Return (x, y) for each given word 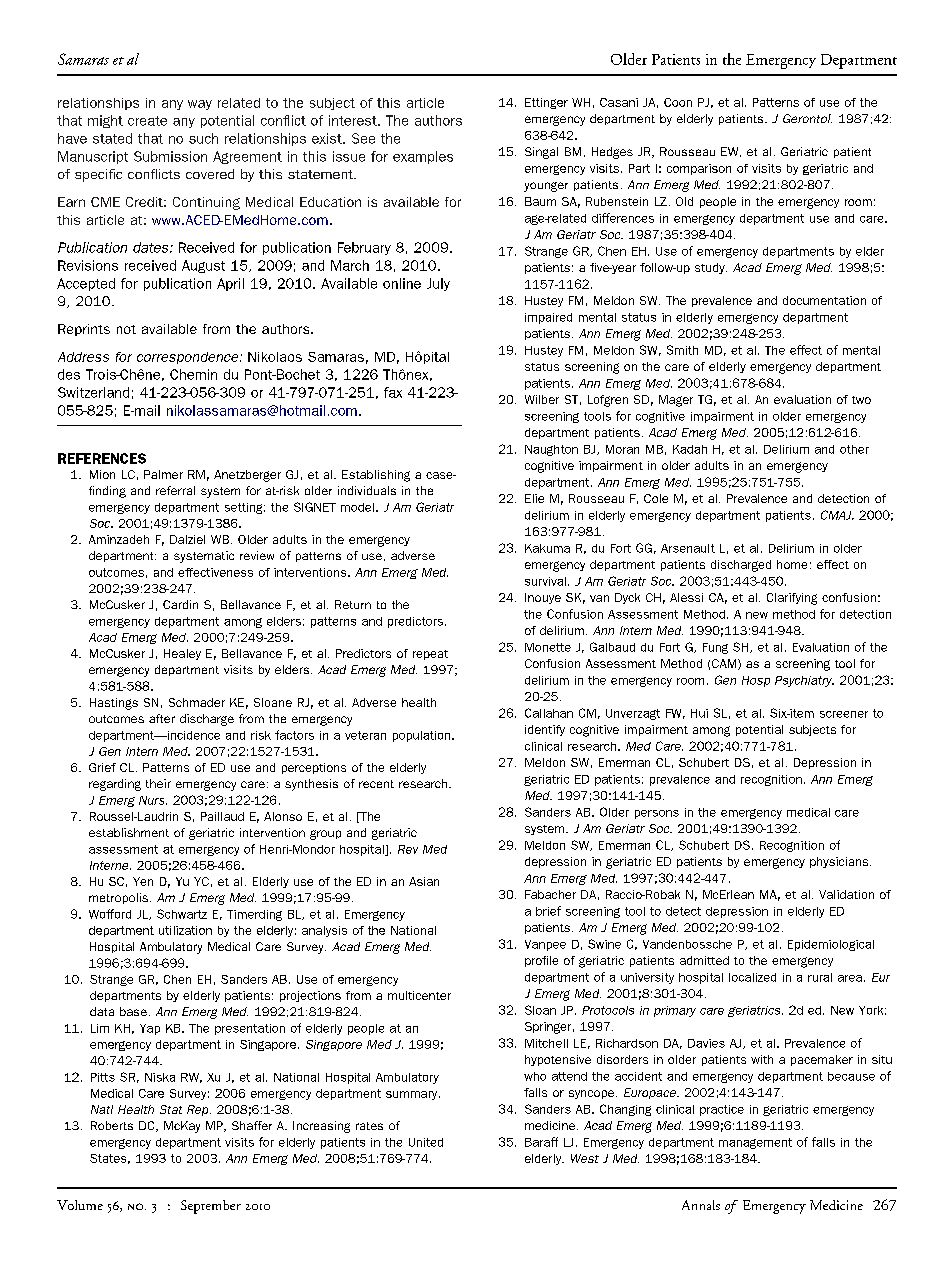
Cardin (180, 604)
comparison (699, 169)
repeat (430, 655)
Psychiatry (804, 681)
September (211, 1207)
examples (423, 157)
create (147, 121)
